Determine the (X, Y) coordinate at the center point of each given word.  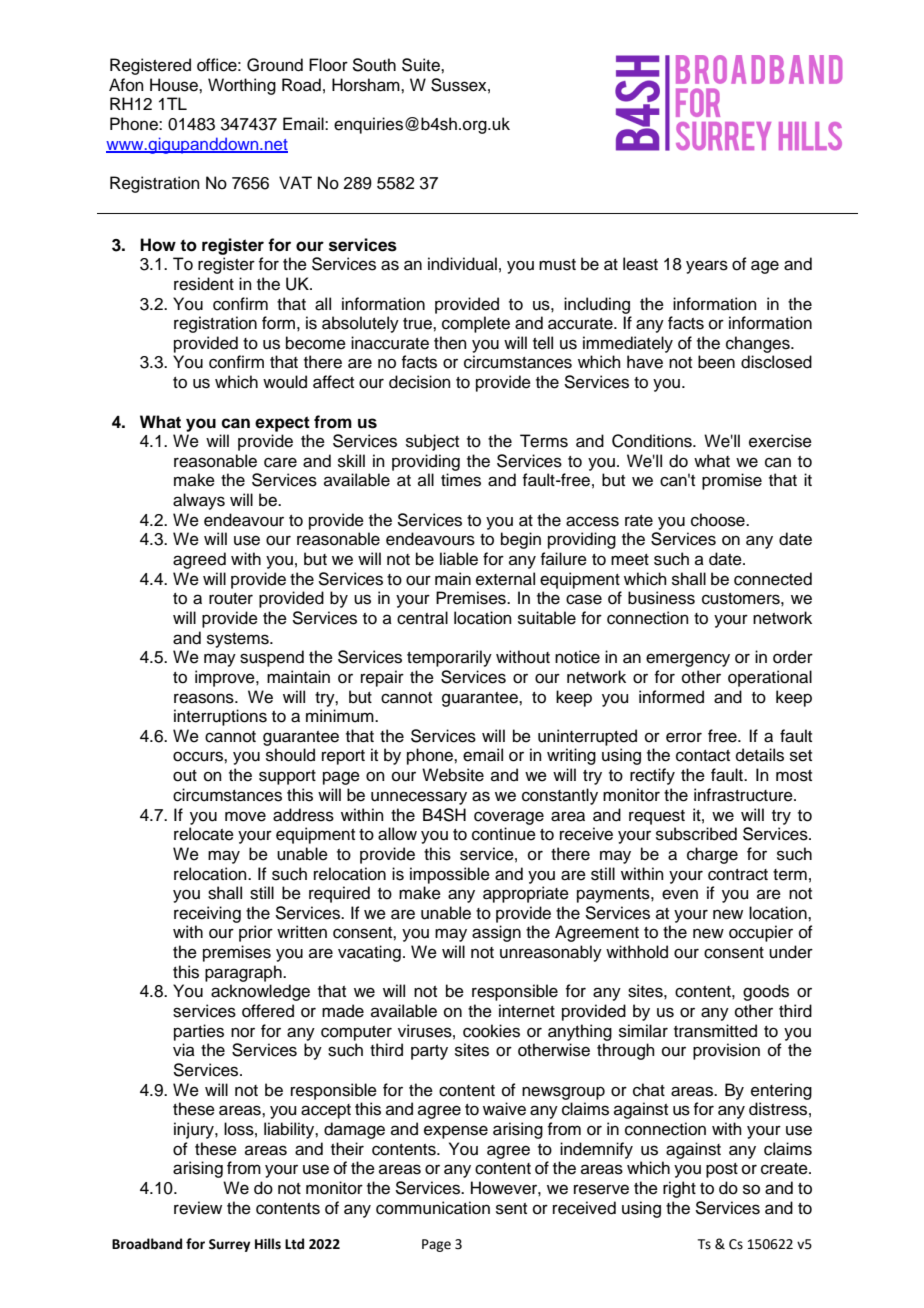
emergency (688, 660)
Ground (275, 65)
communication (433, 1208)
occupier (761, 933)
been (716, 362)
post (722, 1170)
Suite (422, 65)
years (707, 267)
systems (239, 640)
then (450, 343)
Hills (268, 1244)
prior (256, 933)
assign (496, 933)
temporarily (449, 658)
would (285, 382)
